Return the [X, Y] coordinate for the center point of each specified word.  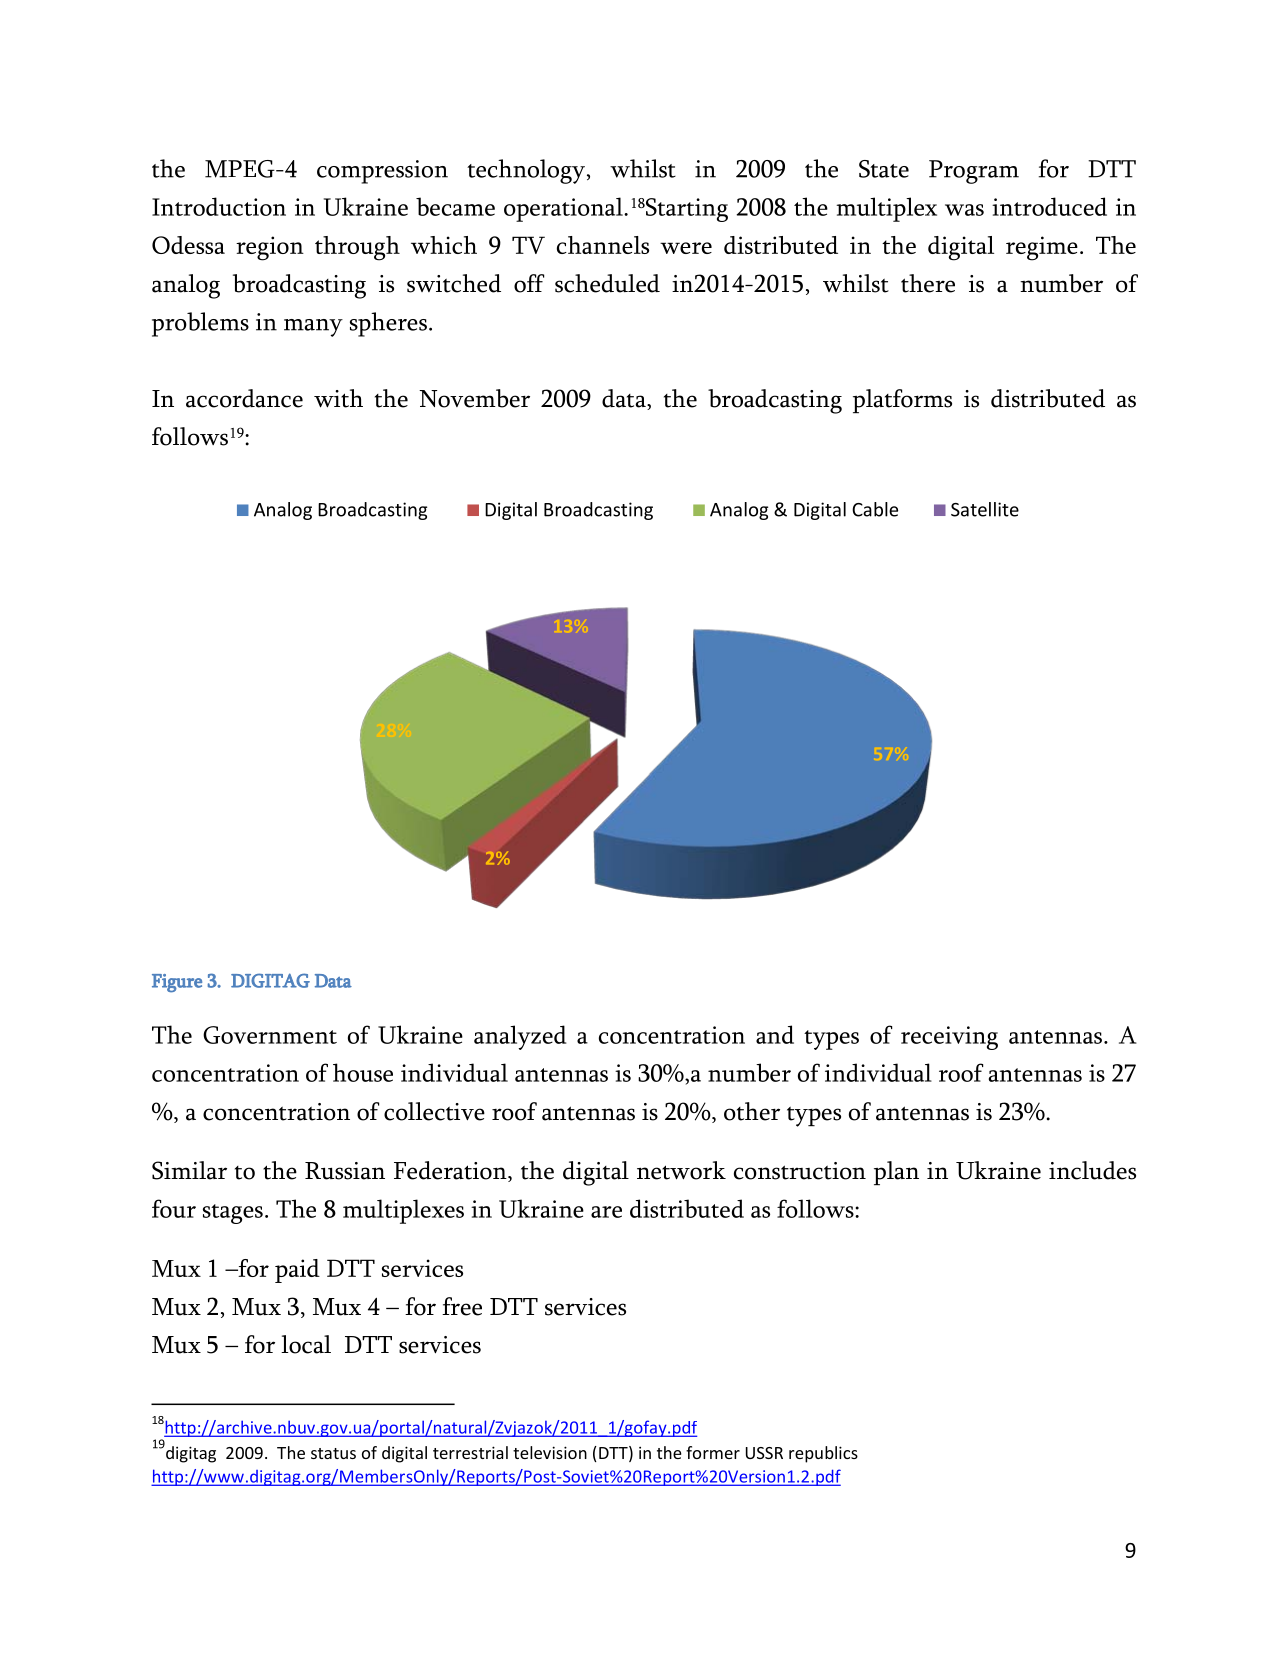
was [964, 210]
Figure [177, 983]
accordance [244, 398]
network [681, 1170]
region [270, 248]
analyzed [520, 1037]
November [474, 398]
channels [603, 245]
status [333, 1453]
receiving [949, 1038]
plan [896, 1173]
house [363, 1072]
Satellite [985, 509]
